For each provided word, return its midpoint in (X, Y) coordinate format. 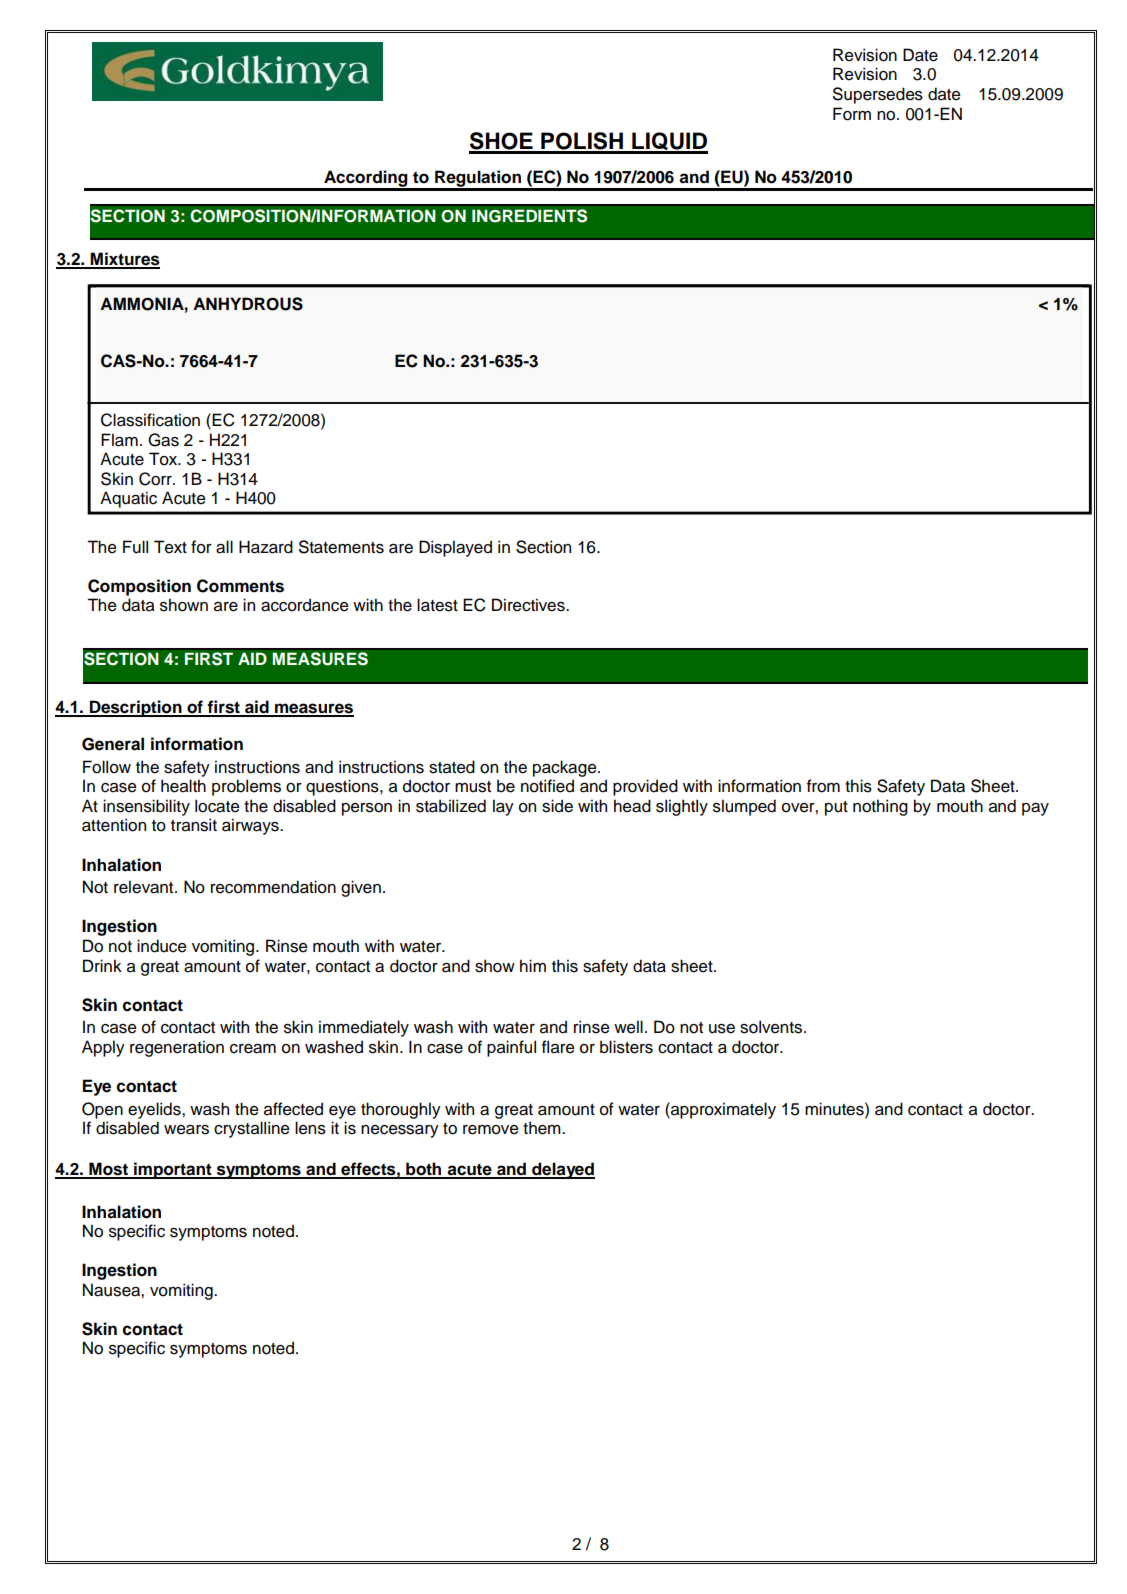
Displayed (455, 548)
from (823, 786)
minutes (835, 1109)
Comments (240, 586)
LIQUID (669, 142)
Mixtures (124, 260)
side (557, 806)
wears (186, 1130)
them (543, 1128)
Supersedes (878, 95)
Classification (150, 420)
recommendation (273, 887)
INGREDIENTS (529, 216)
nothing (880, 807)
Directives (529, 605)
